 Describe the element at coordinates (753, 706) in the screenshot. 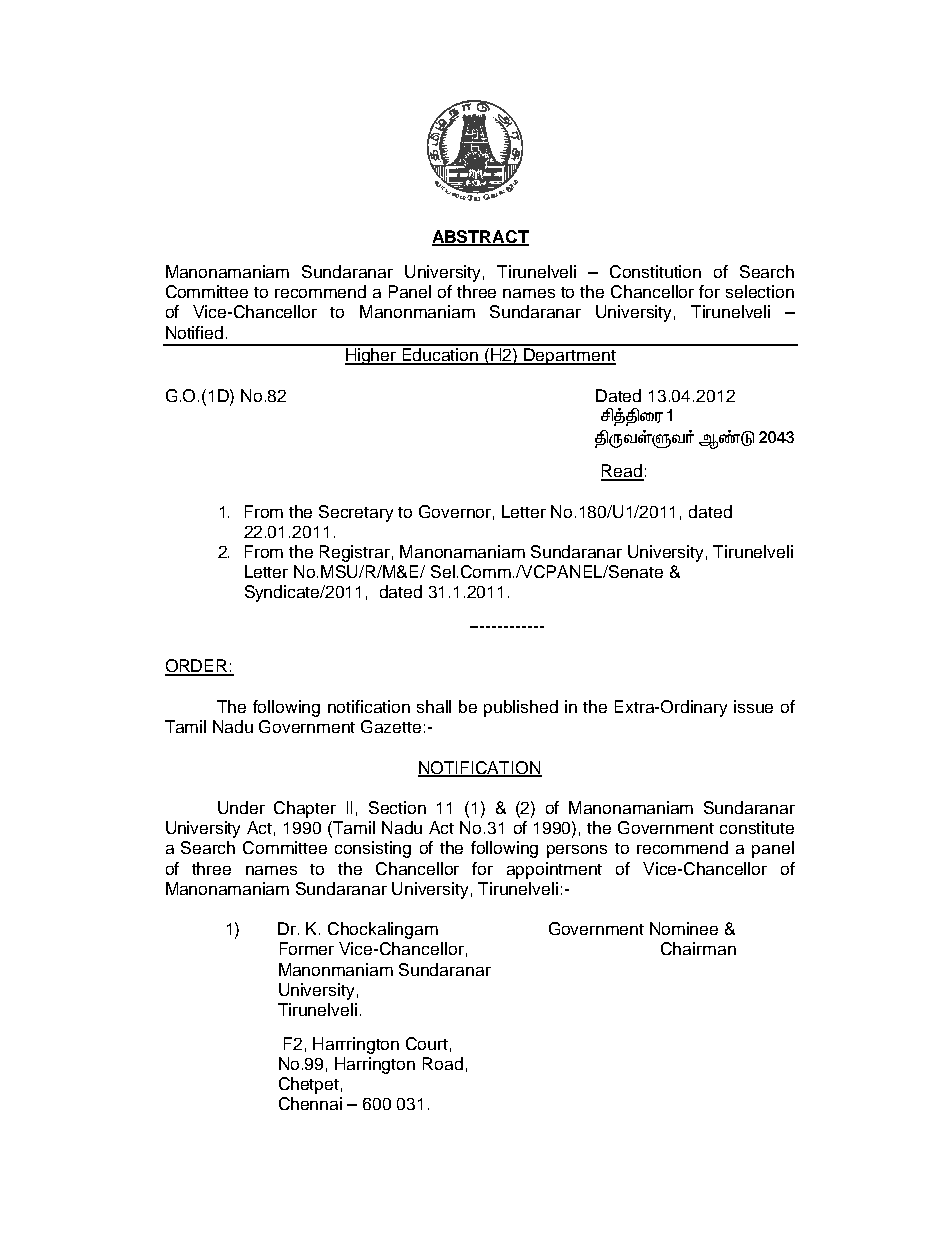

I see `issue` at that location.
